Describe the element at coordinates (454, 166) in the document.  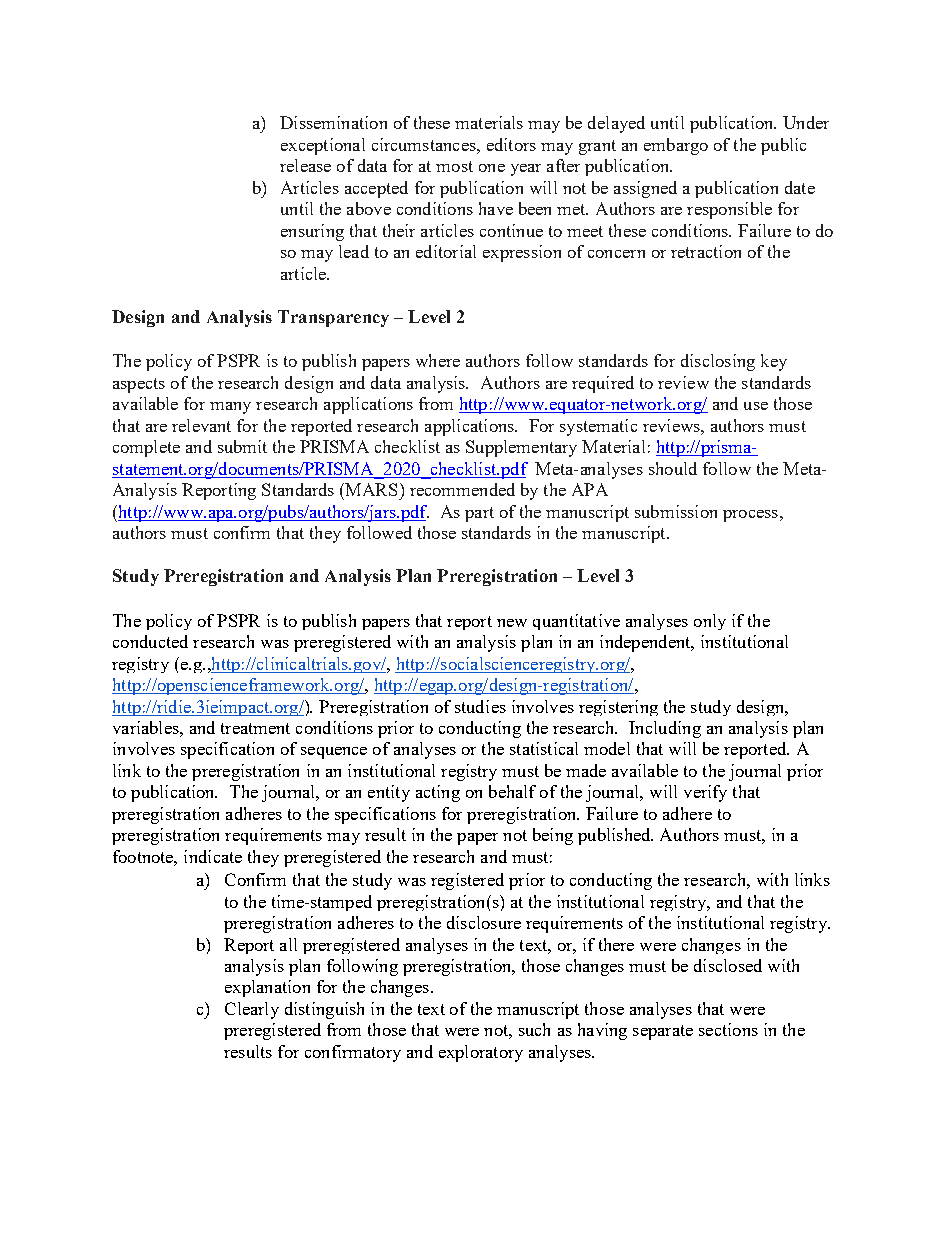
I see `most` at that location.
